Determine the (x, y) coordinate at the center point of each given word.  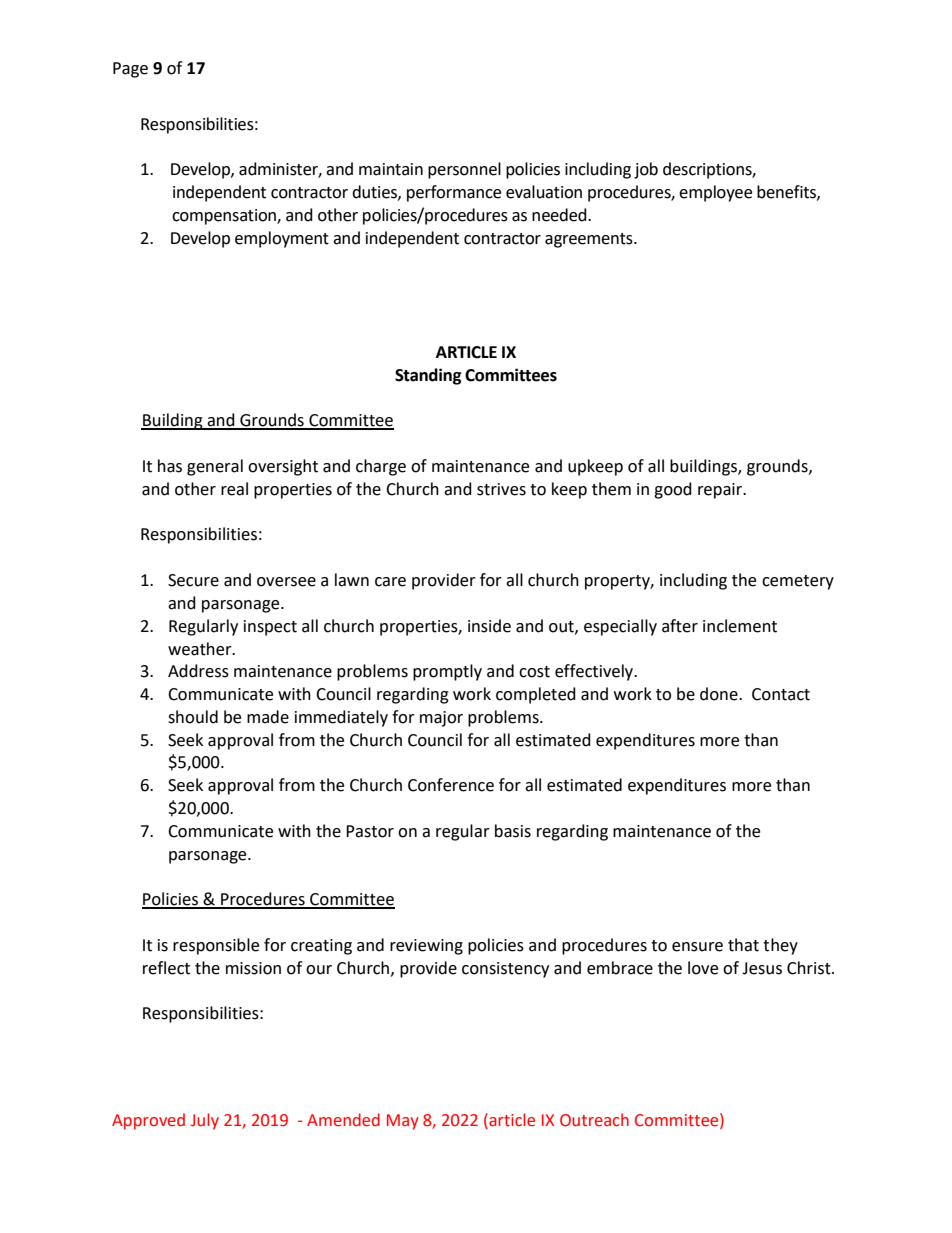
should (193, 717)
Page (130, 70)
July (205, 1121)
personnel (464, 170)
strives (501, 489)
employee (715, 193)
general (215, 467)
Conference (451, 785)
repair (721, 491)
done (720, 694)
